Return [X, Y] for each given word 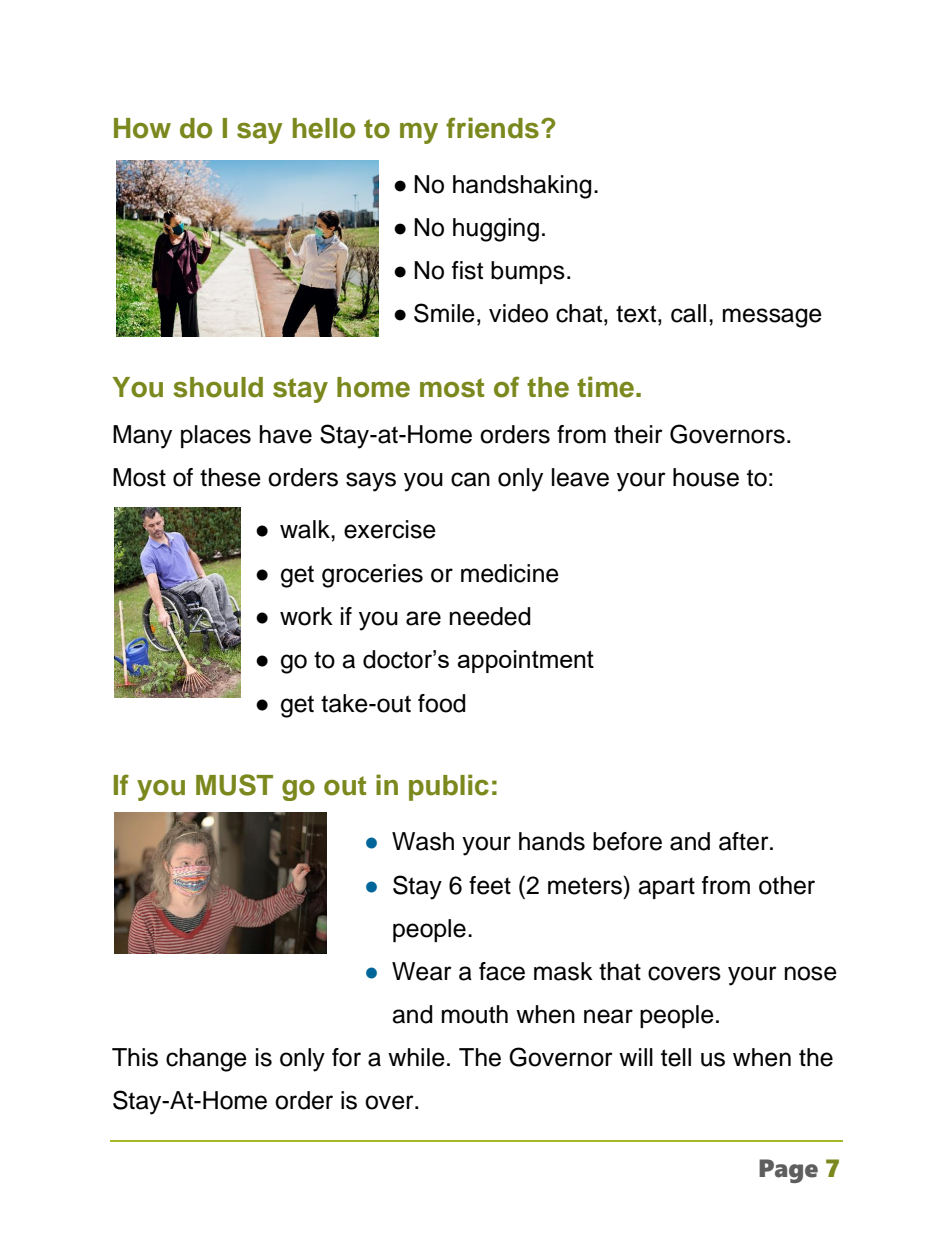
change [206, 1060]
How [142, 128]
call [688, 313]
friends [492, 128]
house [706, 477]
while [416, 1057]
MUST [234, 785]
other [787, 885]
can [470, 479]
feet [490, 885]
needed [490, 616]
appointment [525, 661]
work [306, 616]
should [218, 387]
